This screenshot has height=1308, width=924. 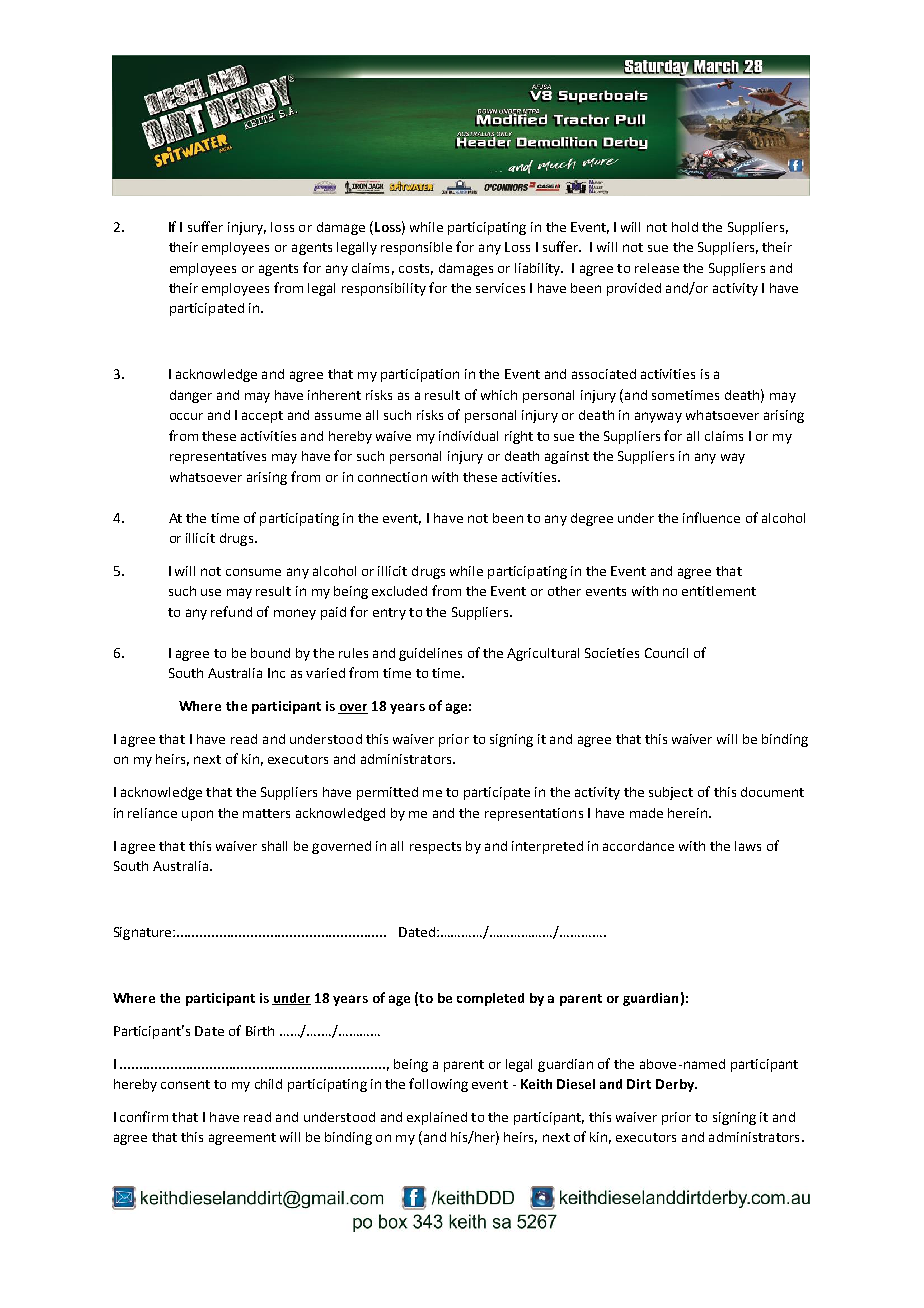 I want to click on use, so click(x=211, y=592).
